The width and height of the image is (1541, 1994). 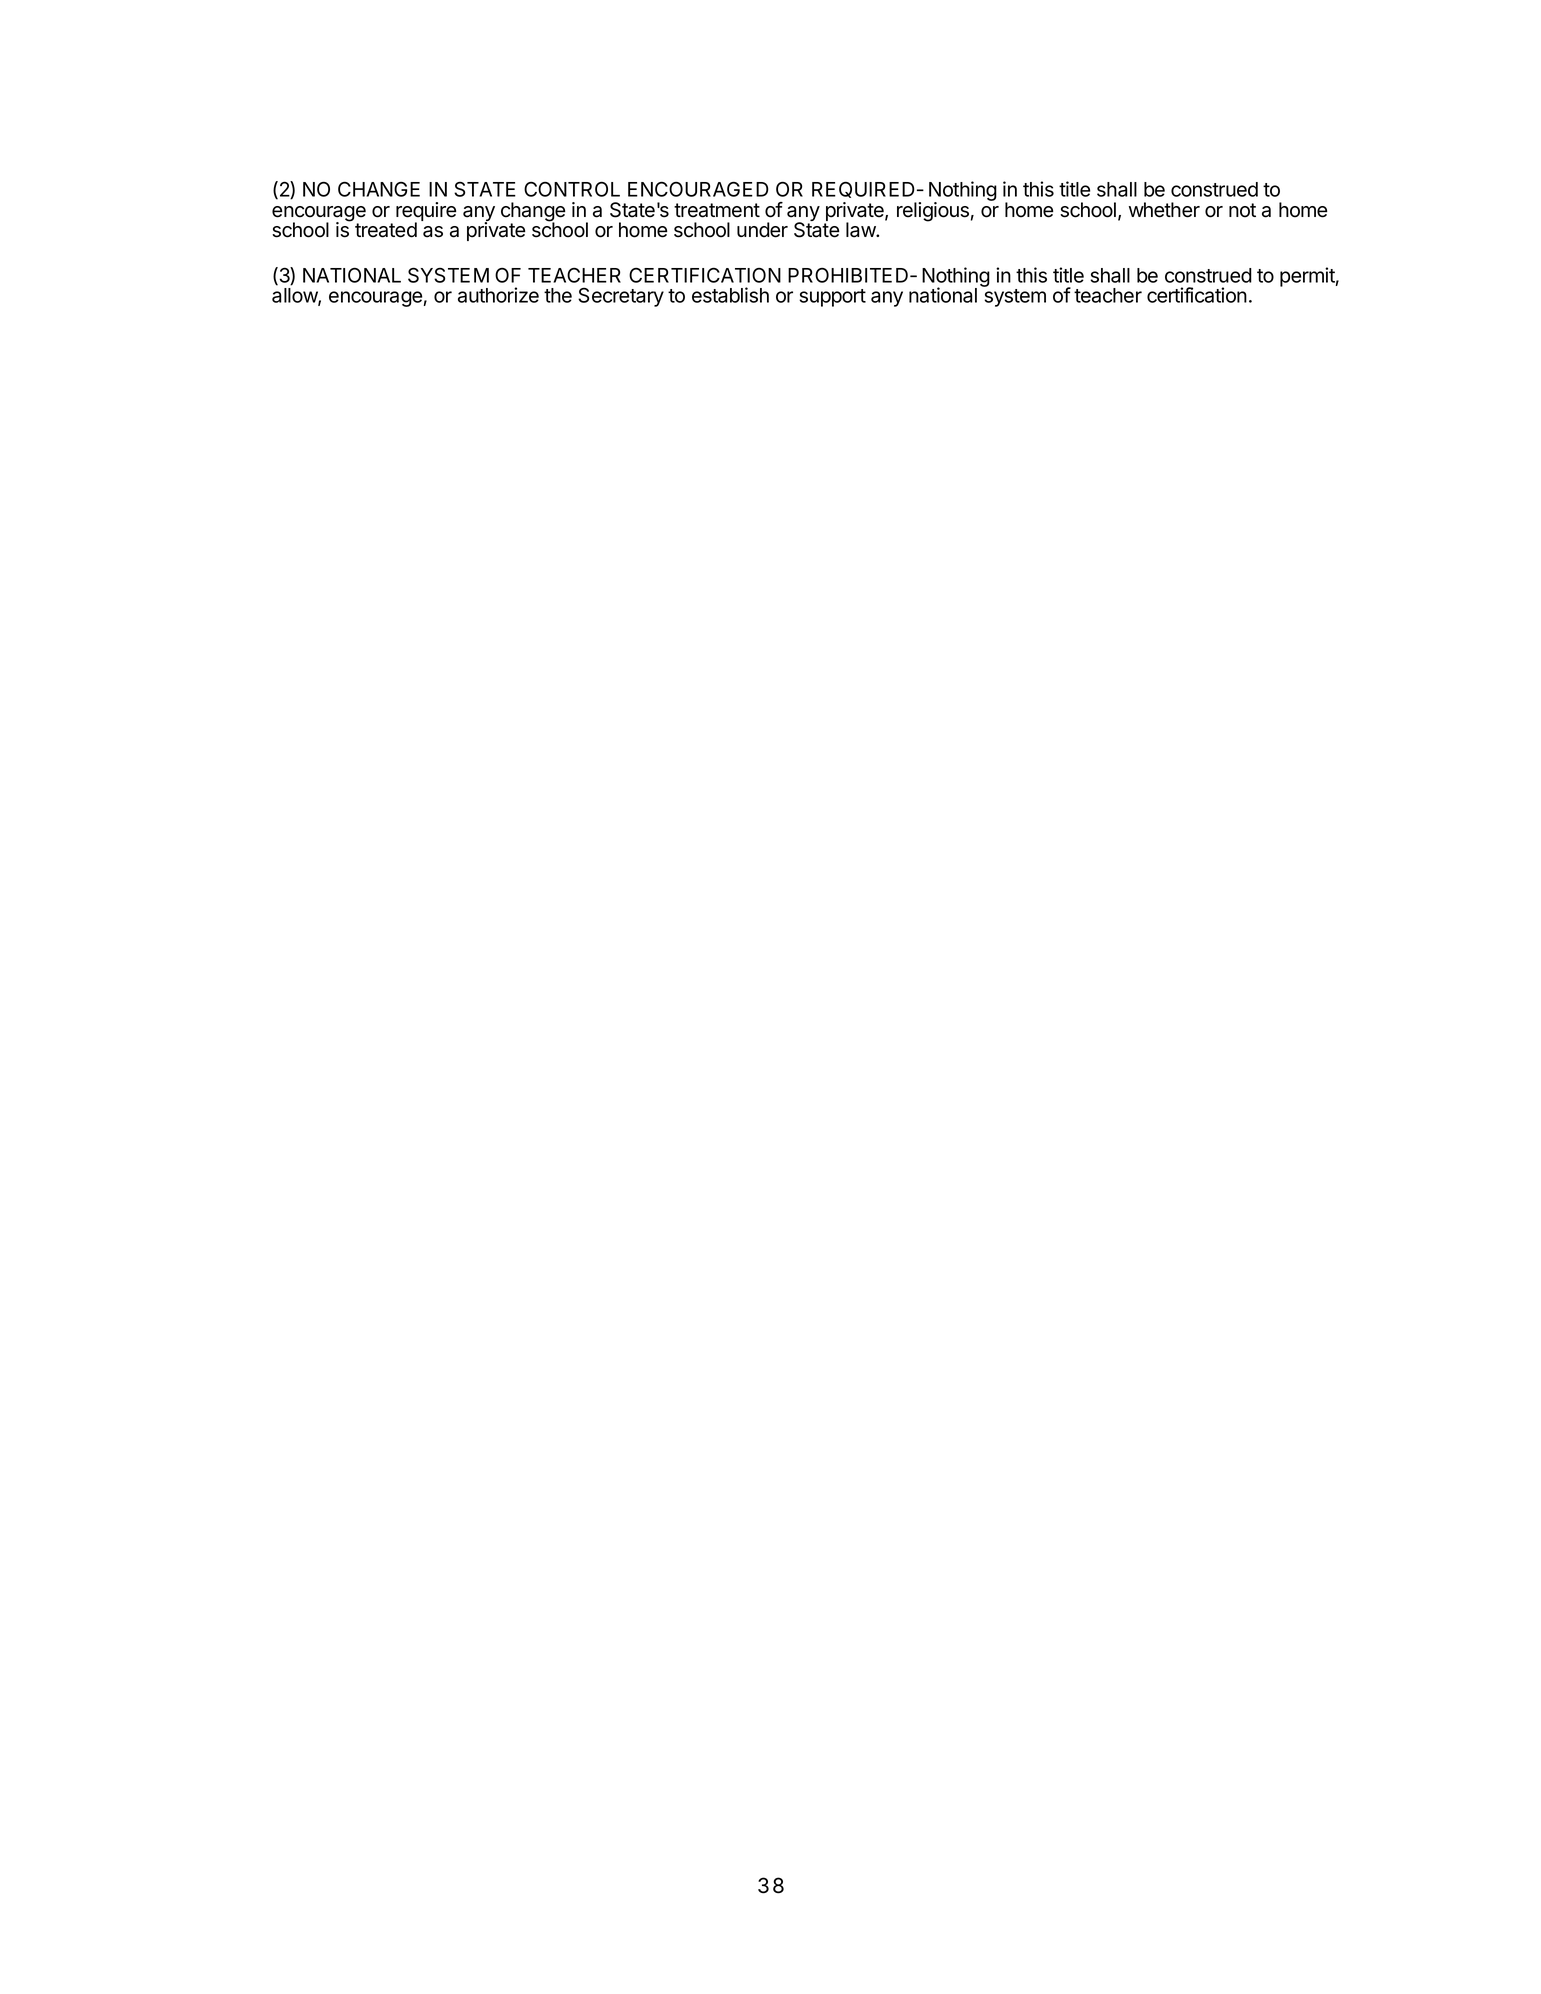 What do you see at coordinates (762, 230) in the image?
I see `under` at bounding box center [762, 230].
